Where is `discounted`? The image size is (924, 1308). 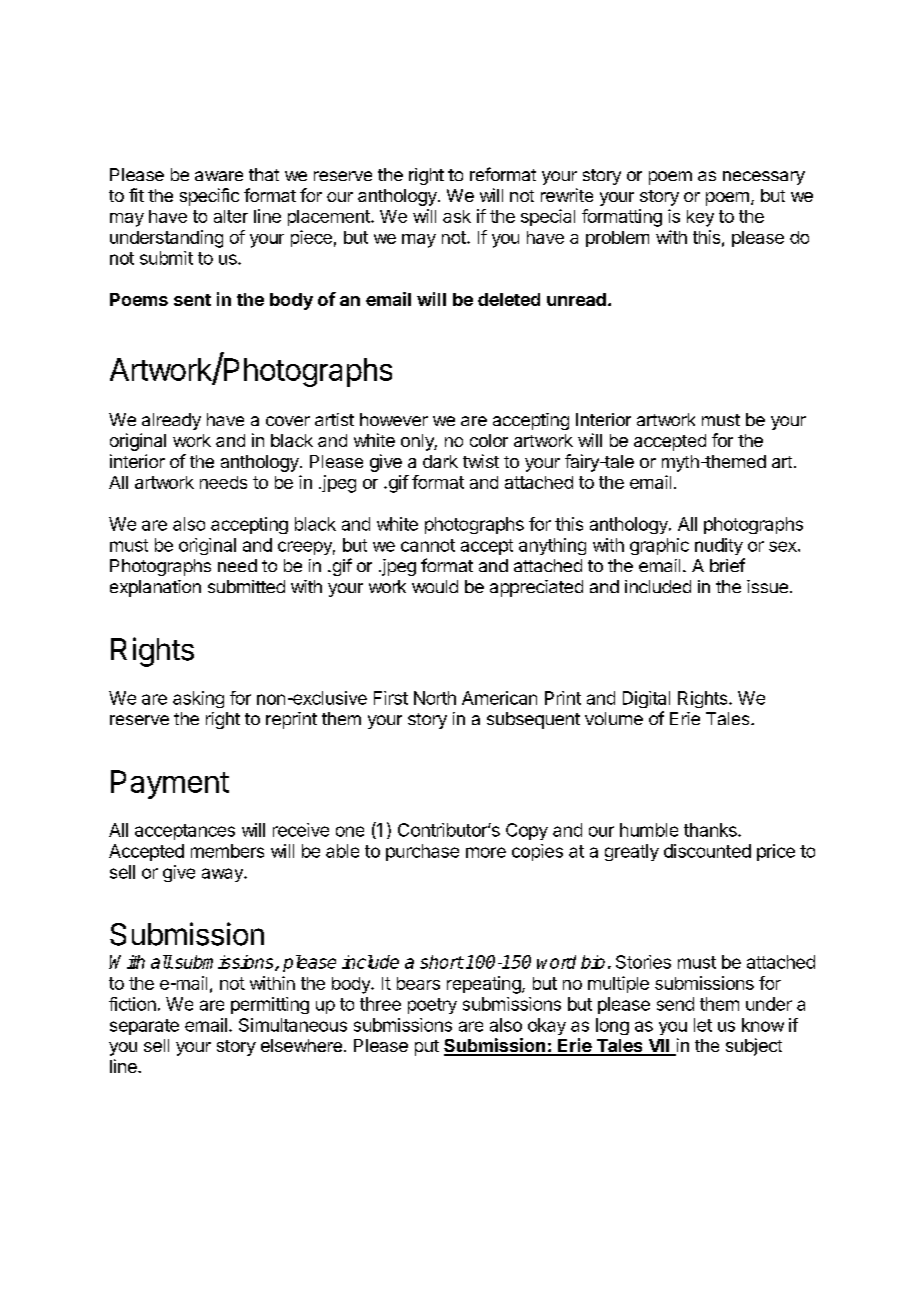
discounted is located at coordinates (707, 851).
